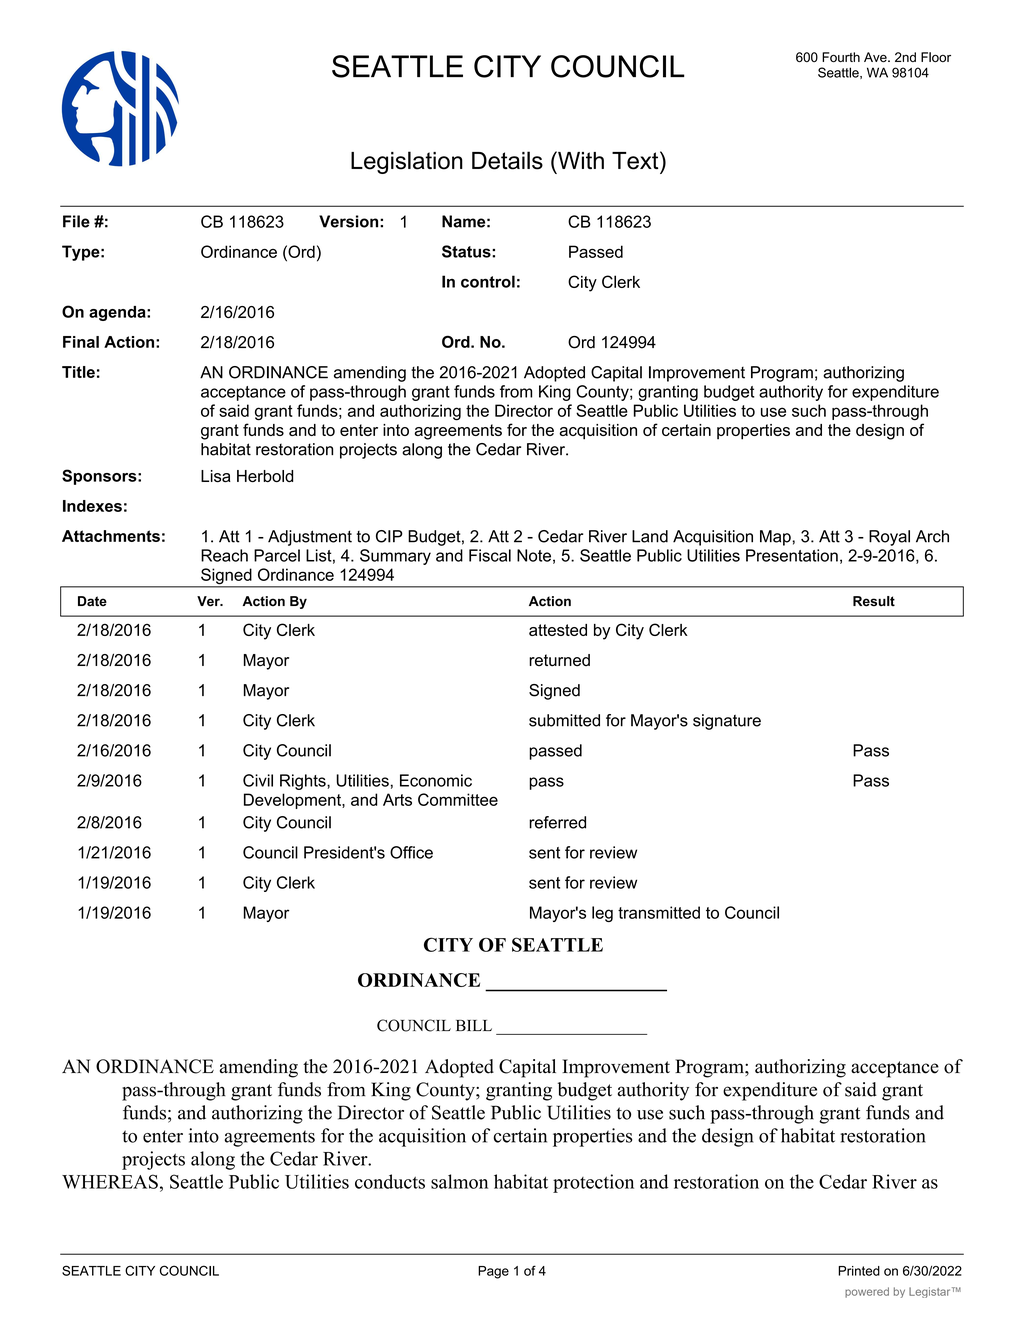 The image size is (1024, 1325). Describe the element at coordinates (474, 1025) in the screenshot. I see `BILL` at that location.
